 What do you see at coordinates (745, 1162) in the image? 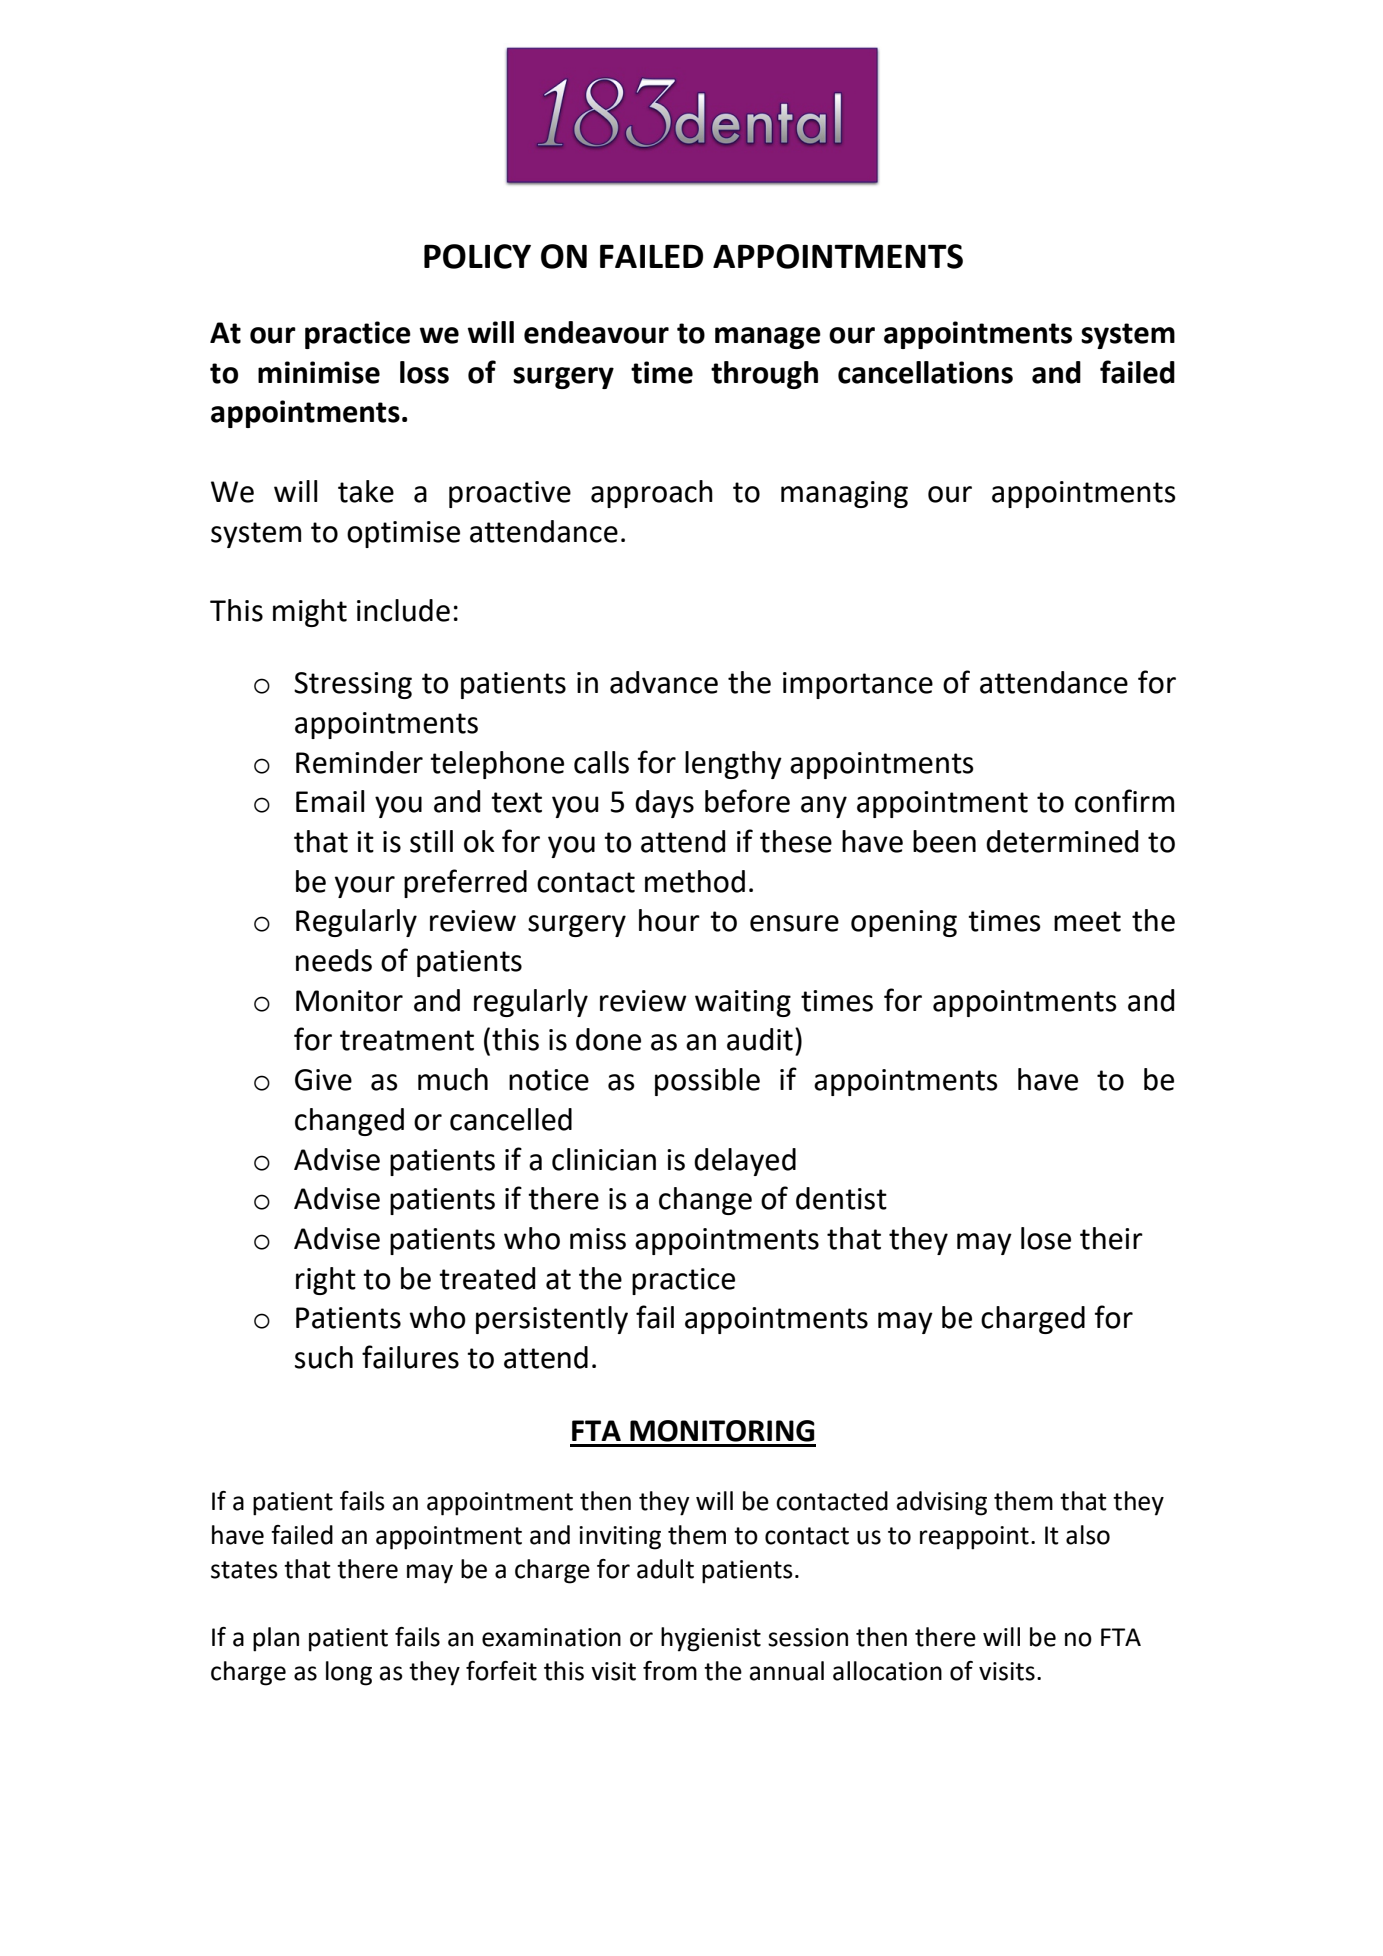
I see `delayed` at bounding box center [745, 1162].
